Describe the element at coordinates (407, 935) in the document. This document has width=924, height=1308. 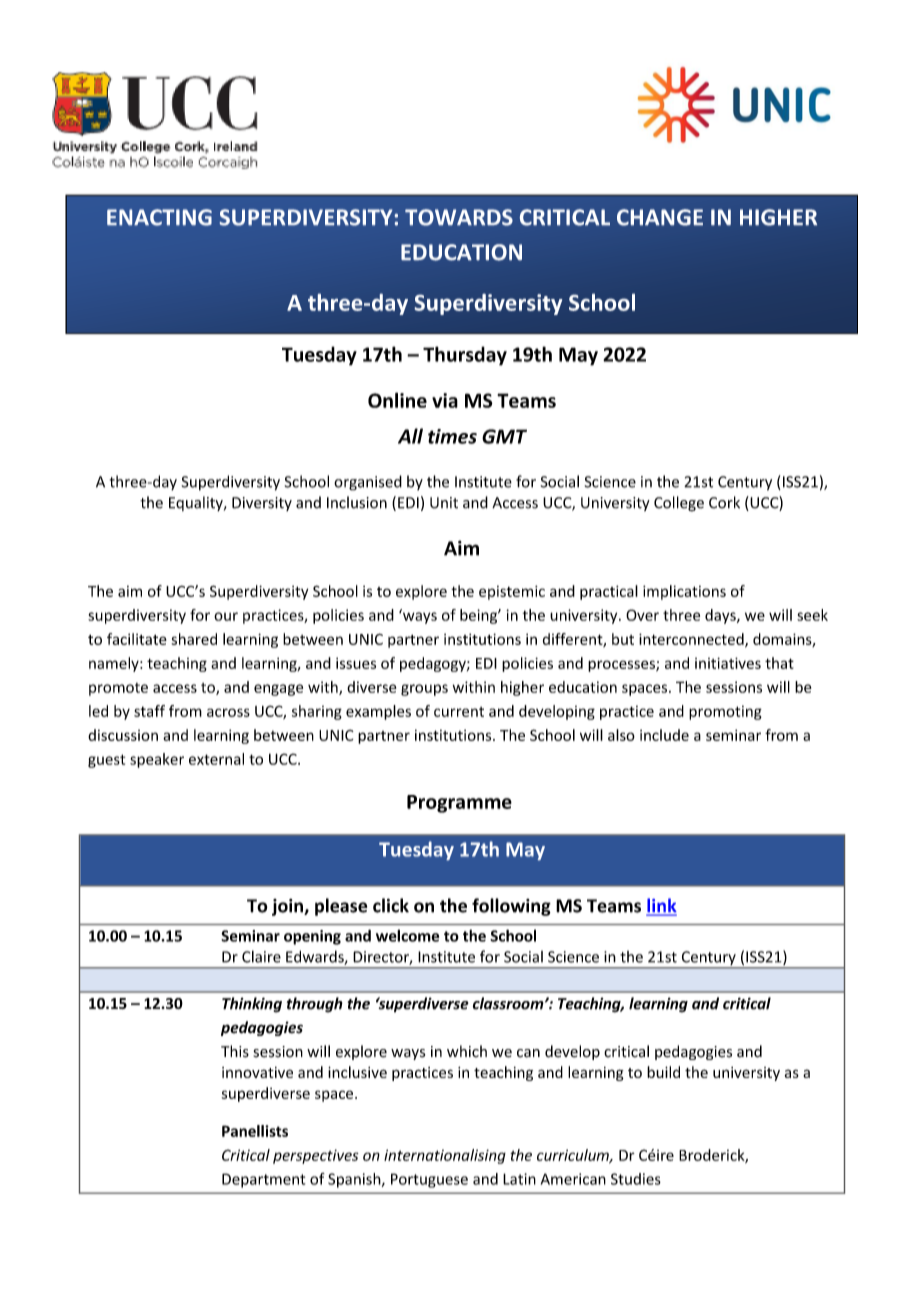
I see `welcome` at that location.
